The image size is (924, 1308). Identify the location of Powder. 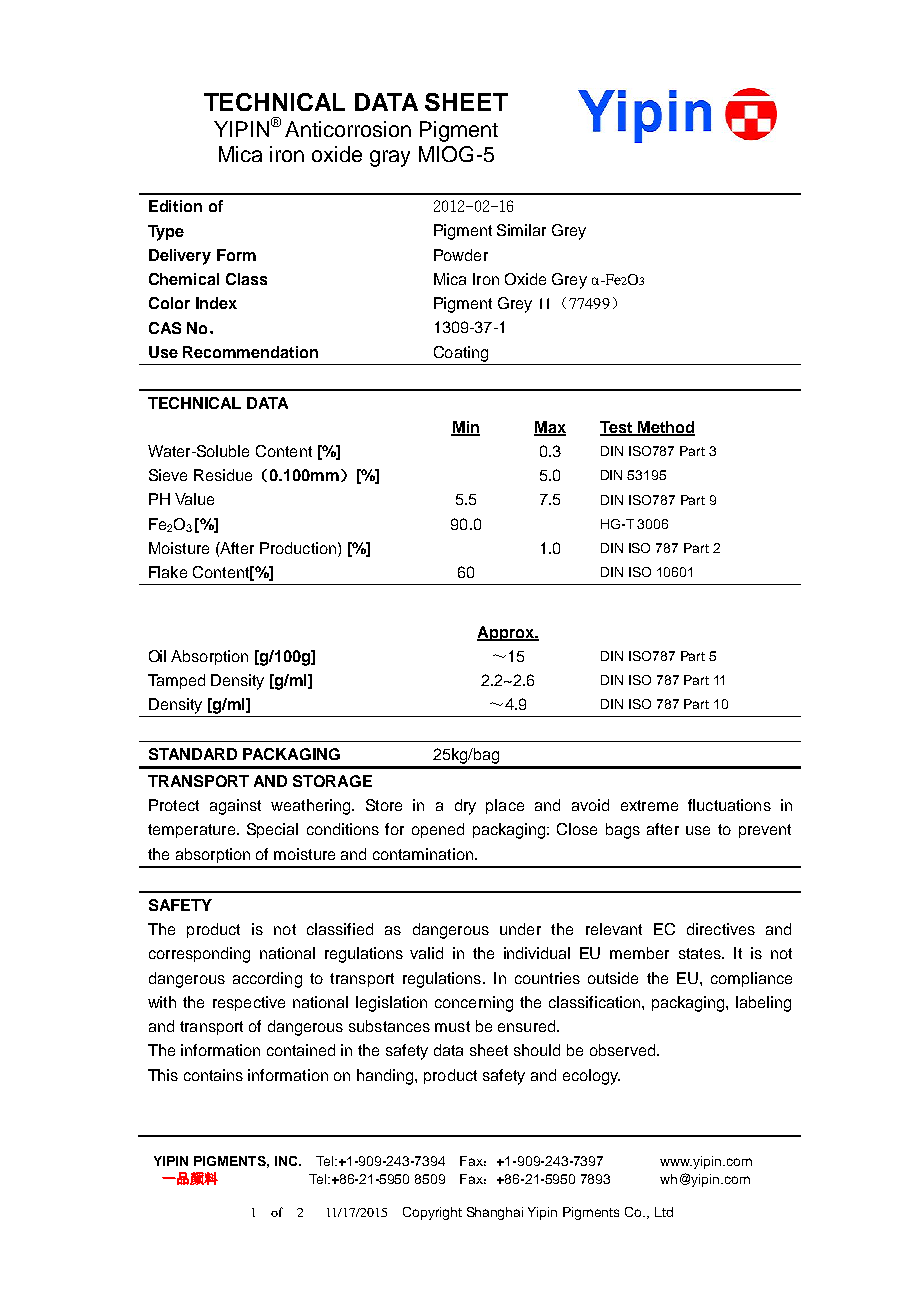
(461, 255).
